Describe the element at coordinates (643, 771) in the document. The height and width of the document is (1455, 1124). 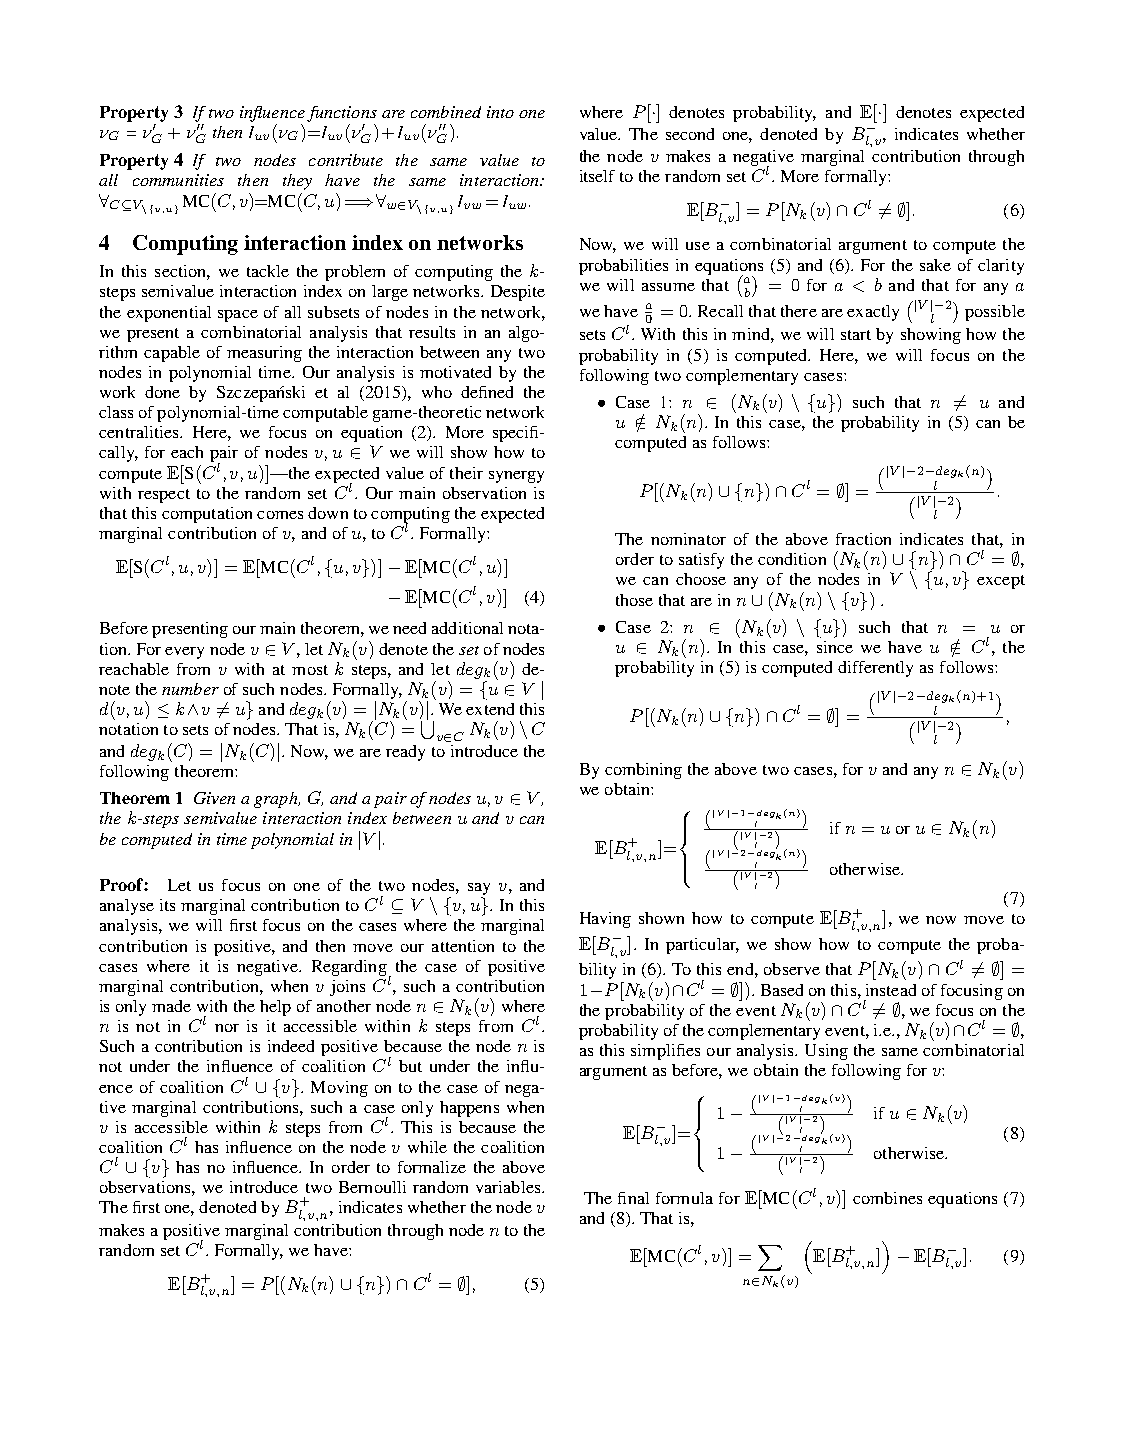
I see `combining` at that location.
